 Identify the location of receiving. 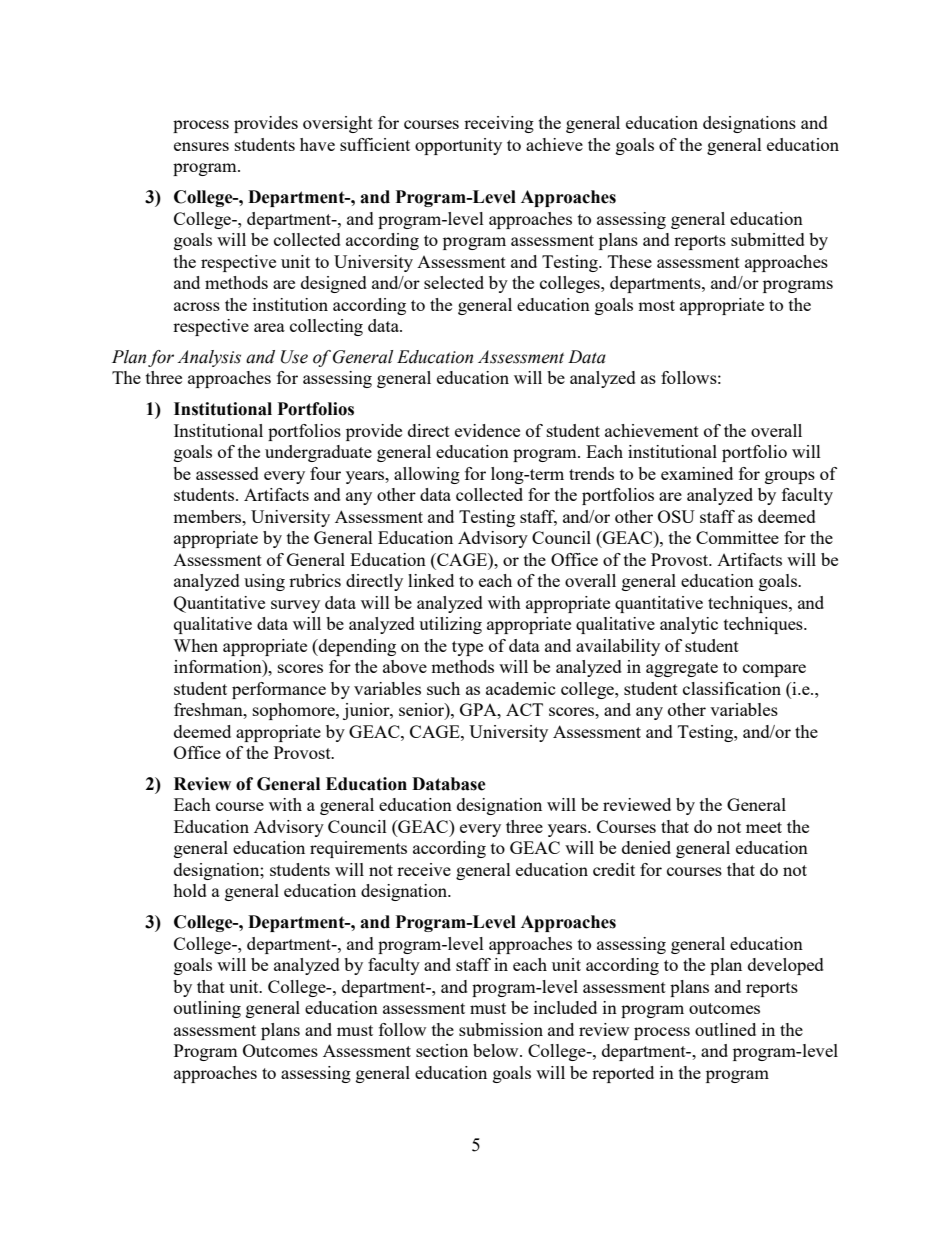
(499, 124).
